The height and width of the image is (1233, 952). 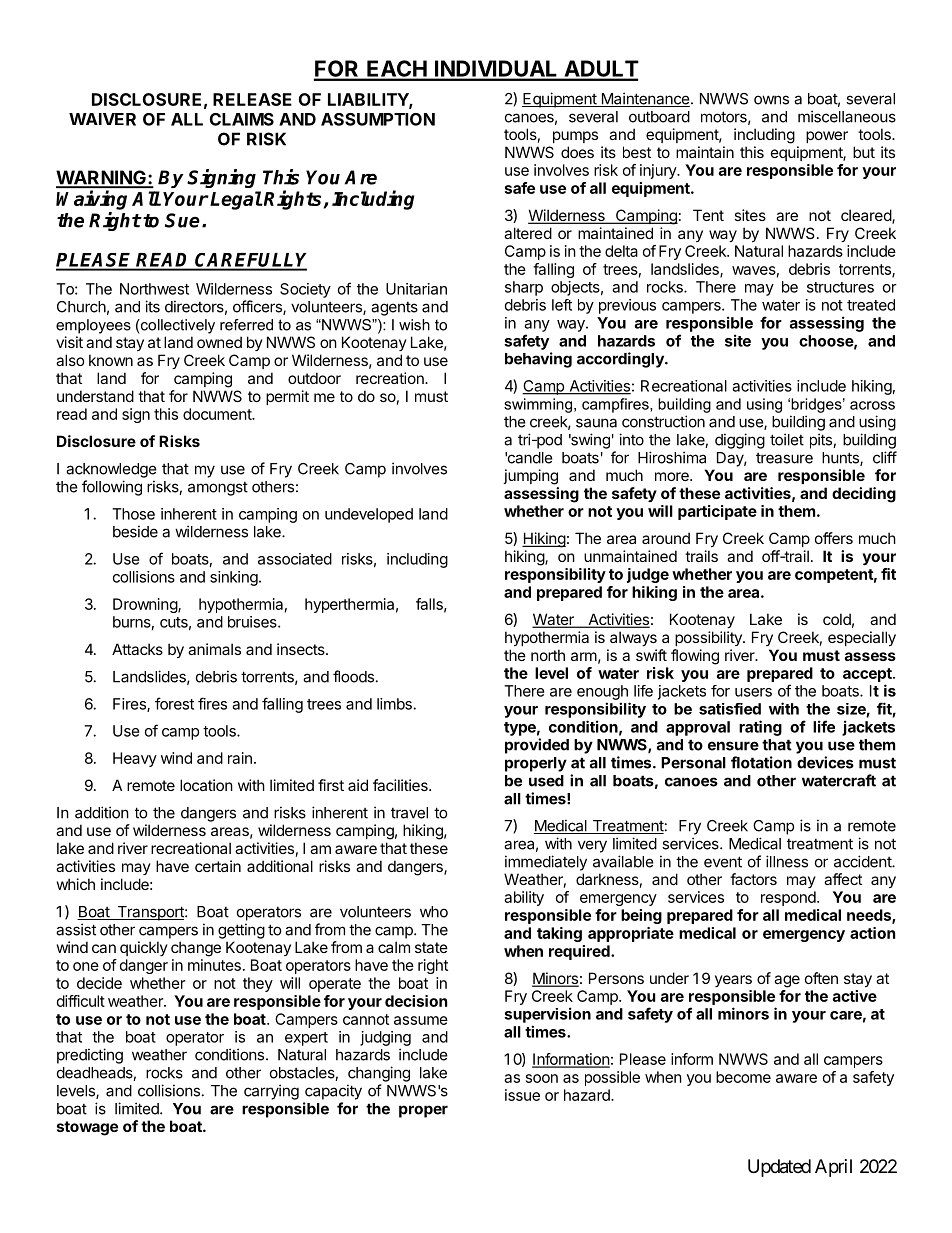 I want to click on Updated, so click(x=779, y=1168).
